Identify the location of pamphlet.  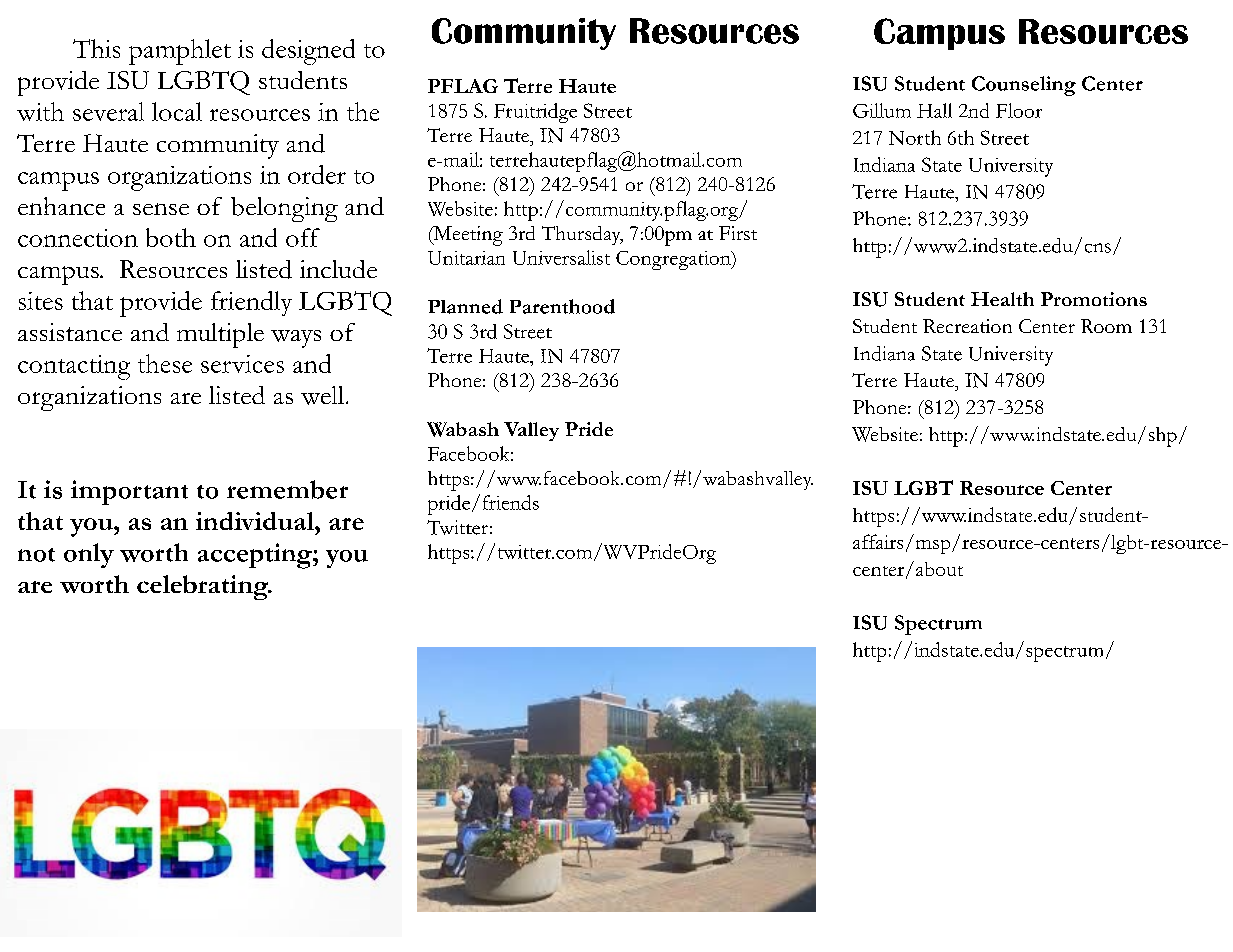
(180, 52).
